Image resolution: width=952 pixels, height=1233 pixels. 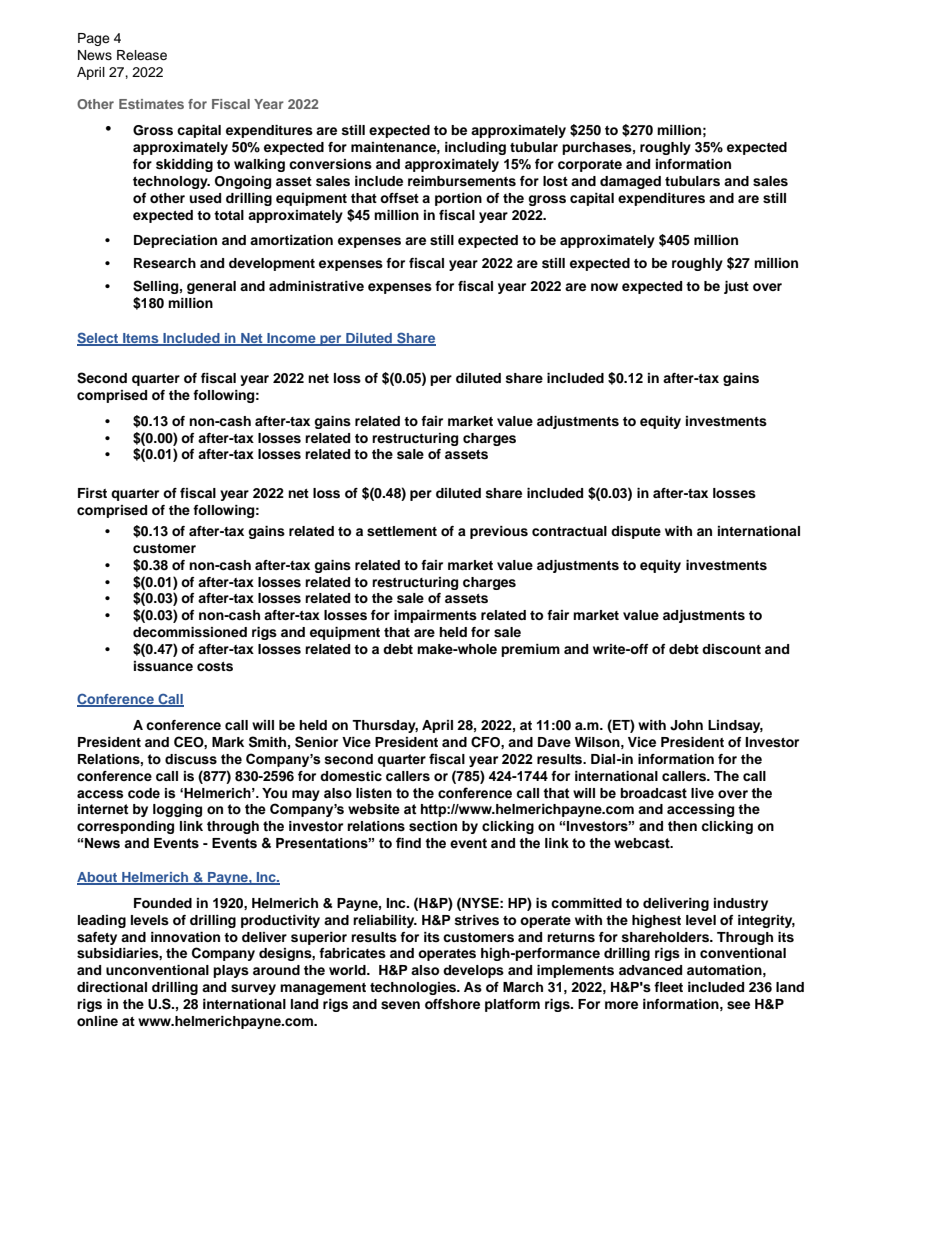 What do you see at coordinates (402, 531) in the screenshot?
I see `settlement` at bounding box center [402, 531].
